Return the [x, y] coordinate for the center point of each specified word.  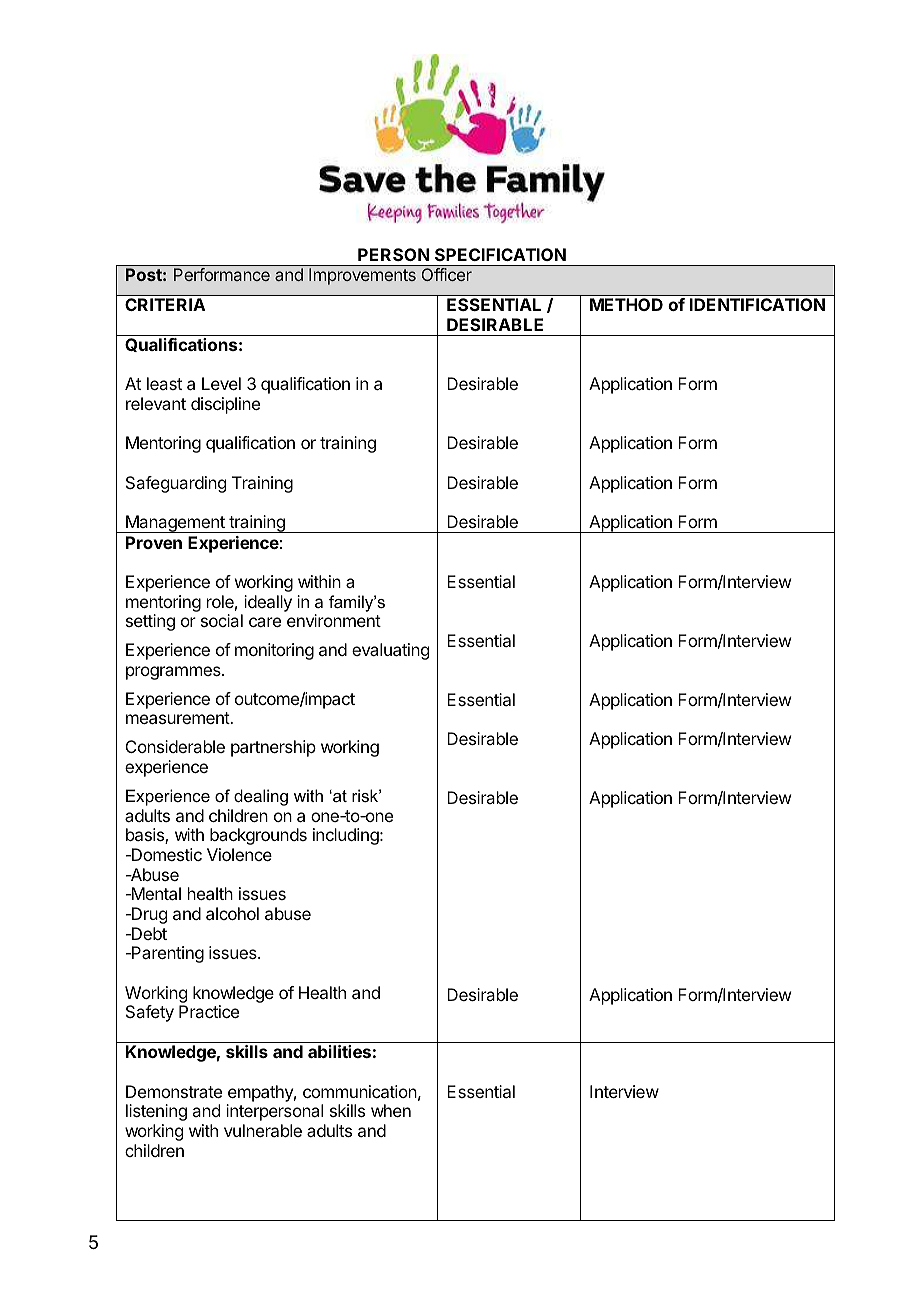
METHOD [626, 304]
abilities [339, 1051]
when [391, 1110]
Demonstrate [174, 1091]
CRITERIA [165, 304]
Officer [447, 274]
